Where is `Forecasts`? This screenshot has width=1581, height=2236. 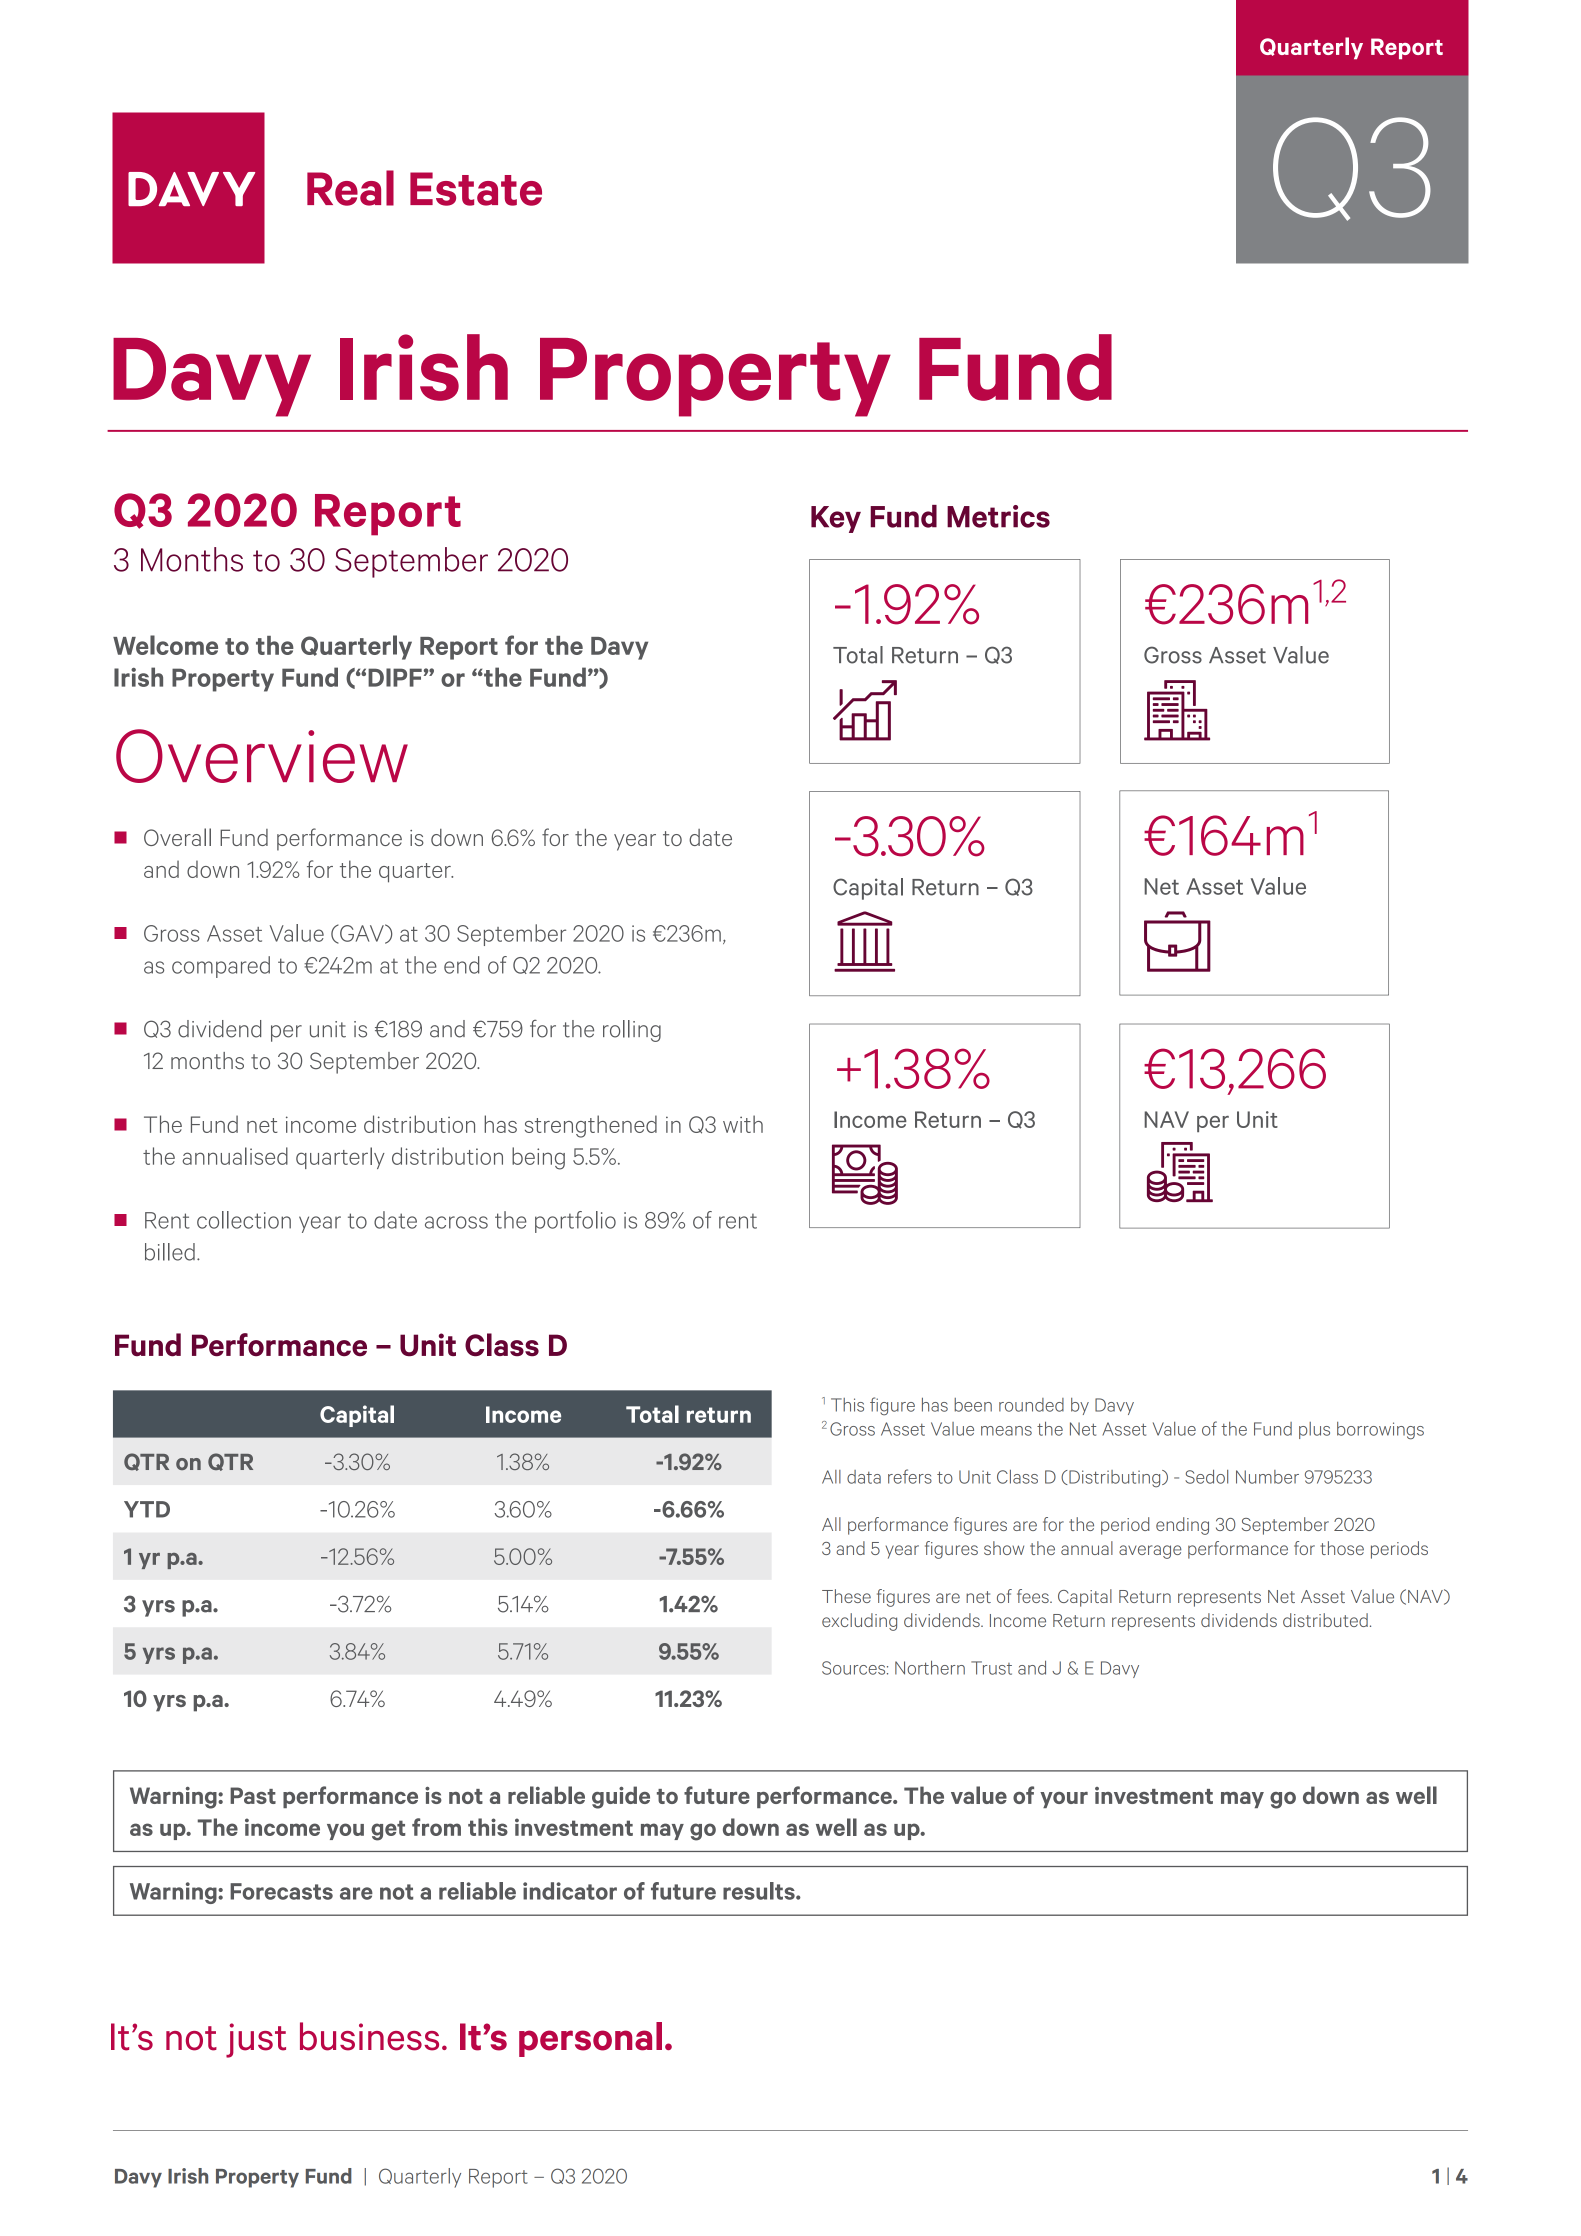
Forecasts is located at coordinates (281, 1891).
